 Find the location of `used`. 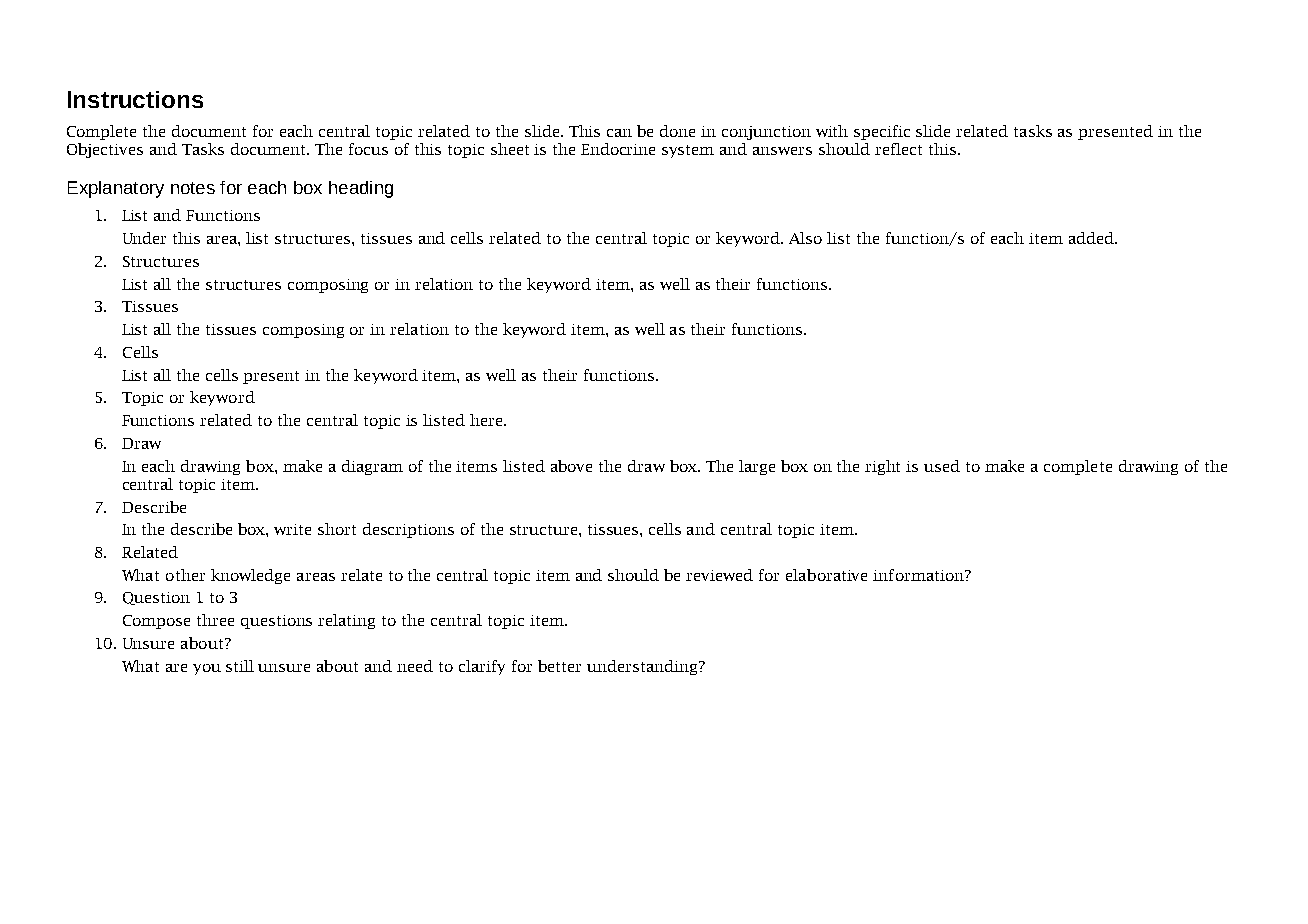

used is located at coordinates (942, 466).
